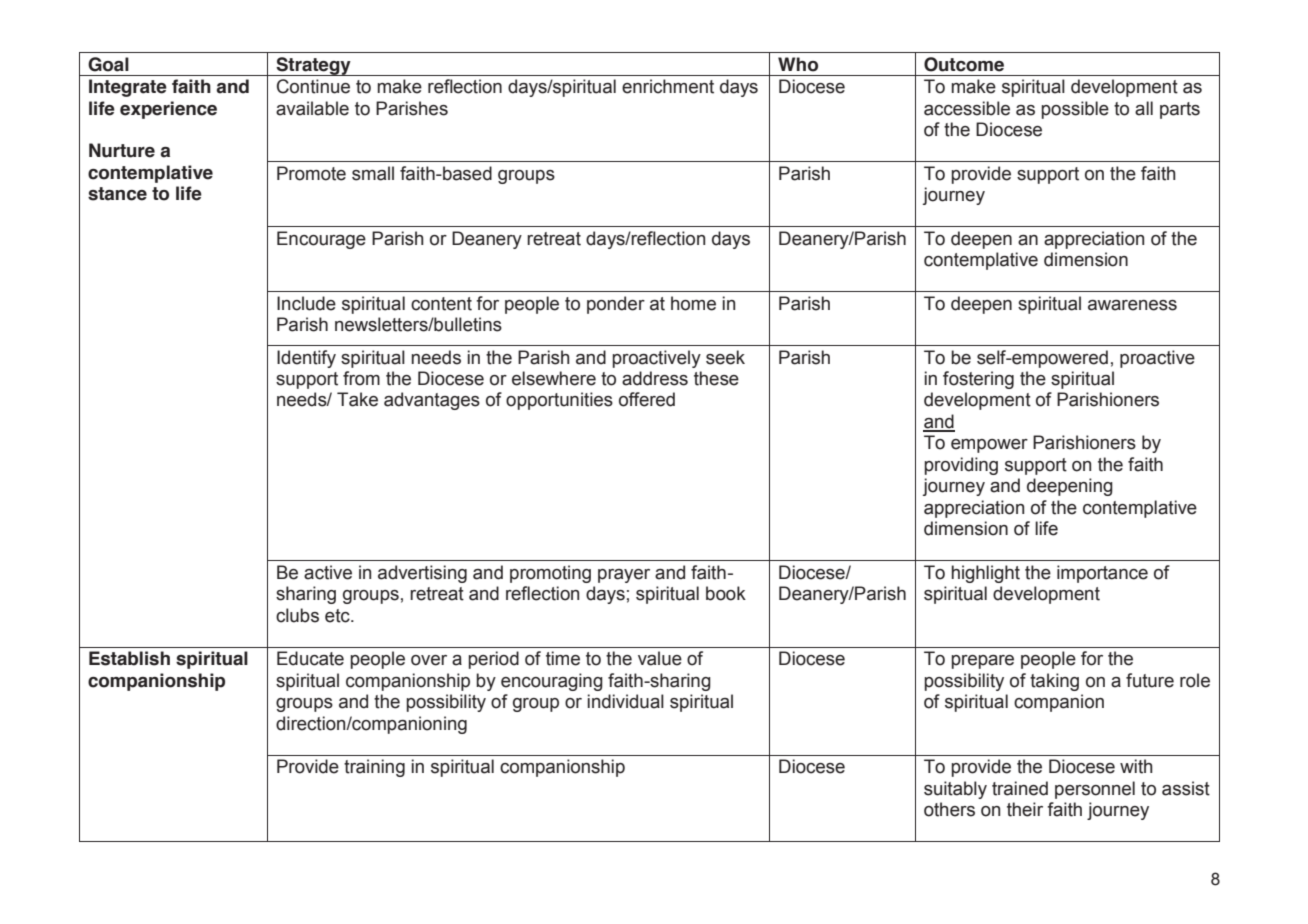 The height and width of the screenshot is (924, 1308). I want to click on clubs, so click(297, 615).
